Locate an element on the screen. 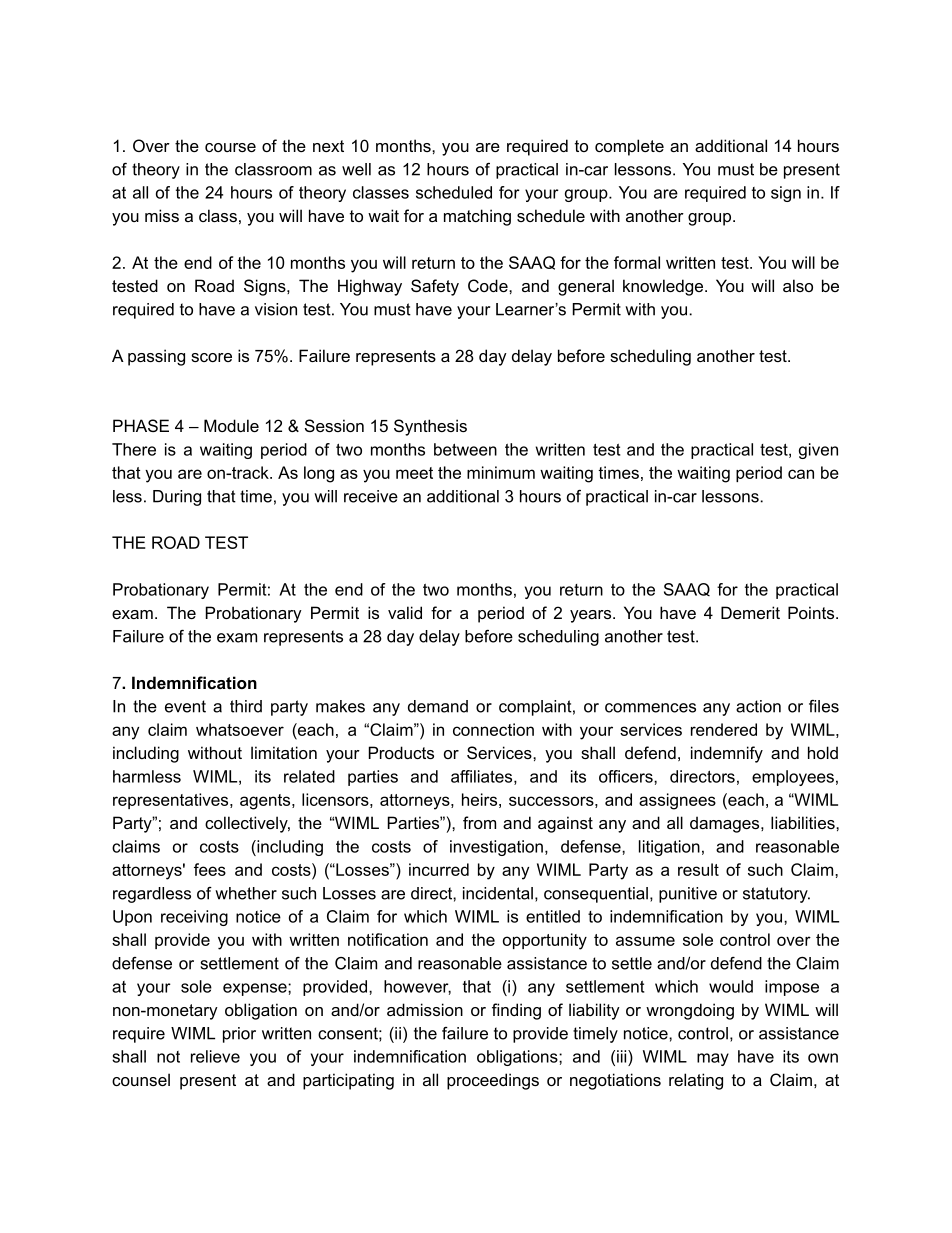  course is located at coordinates (230, 147).
